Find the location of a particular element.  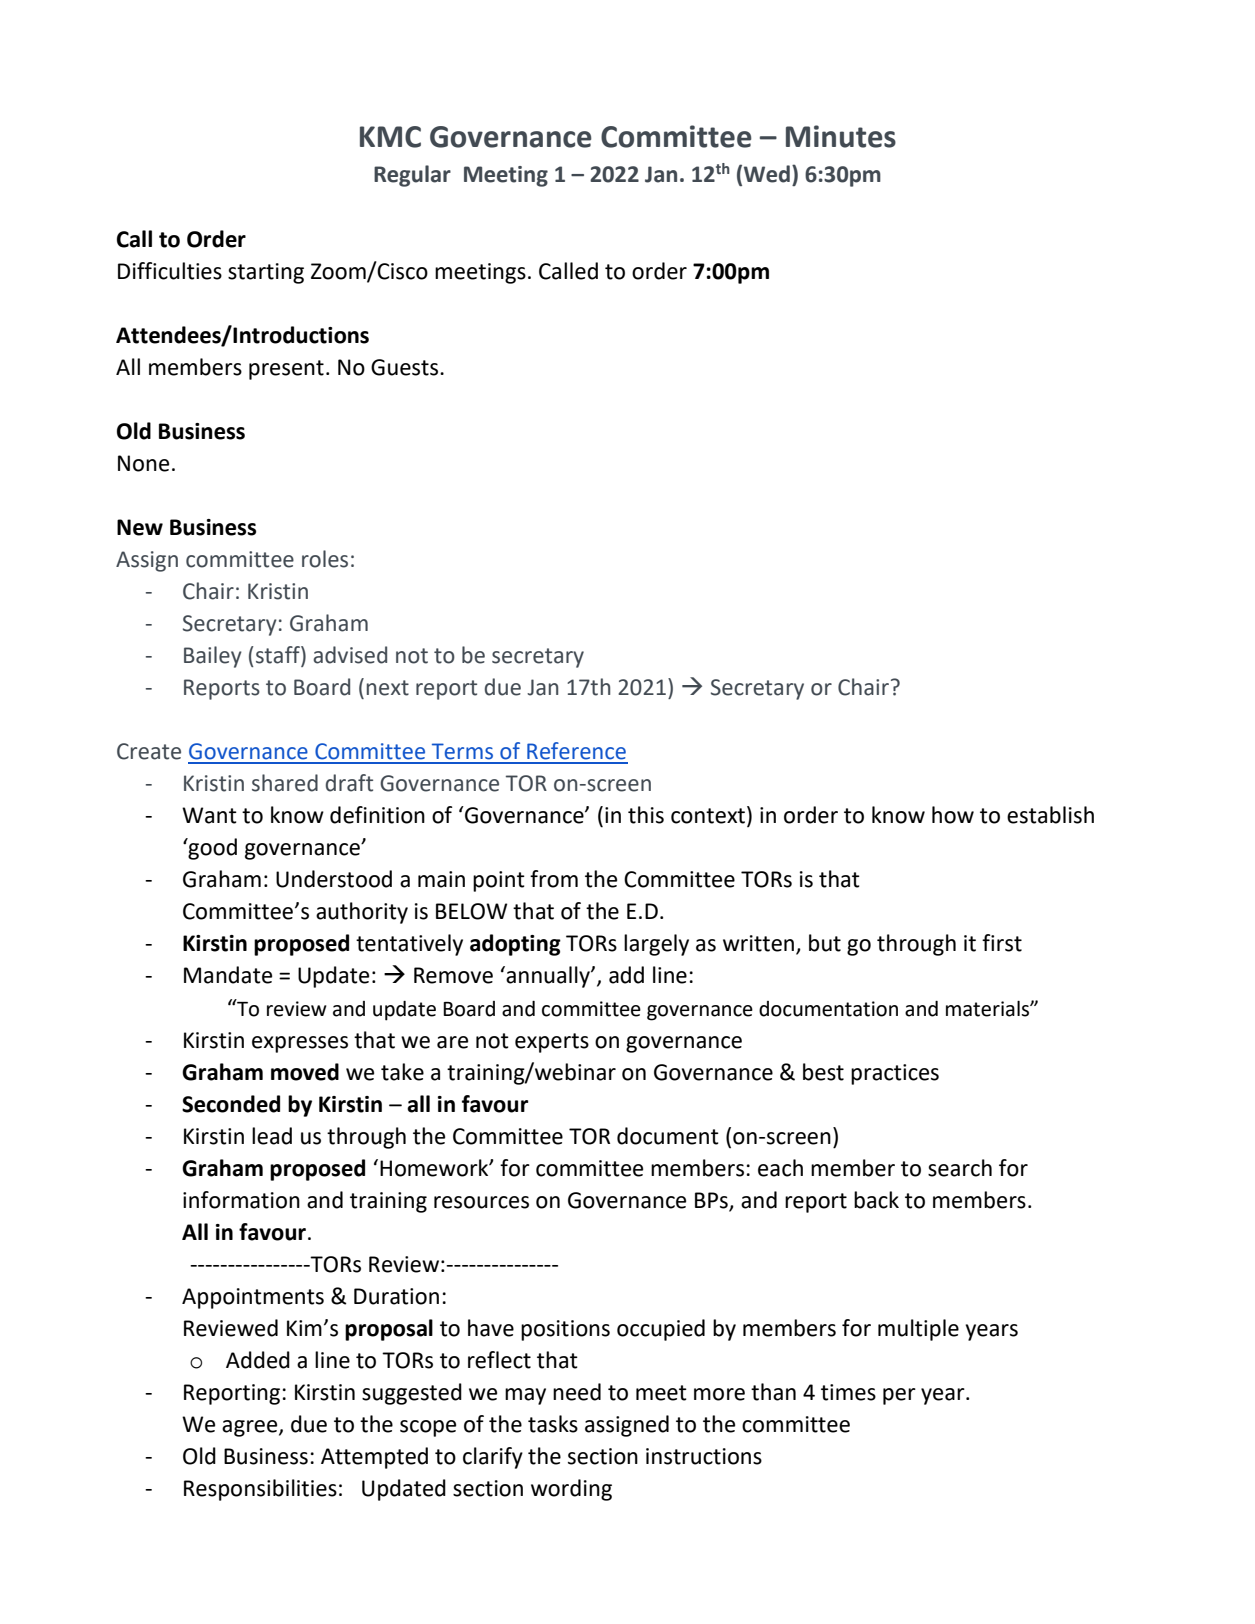

experts is located at coordinates (552, 1043).
